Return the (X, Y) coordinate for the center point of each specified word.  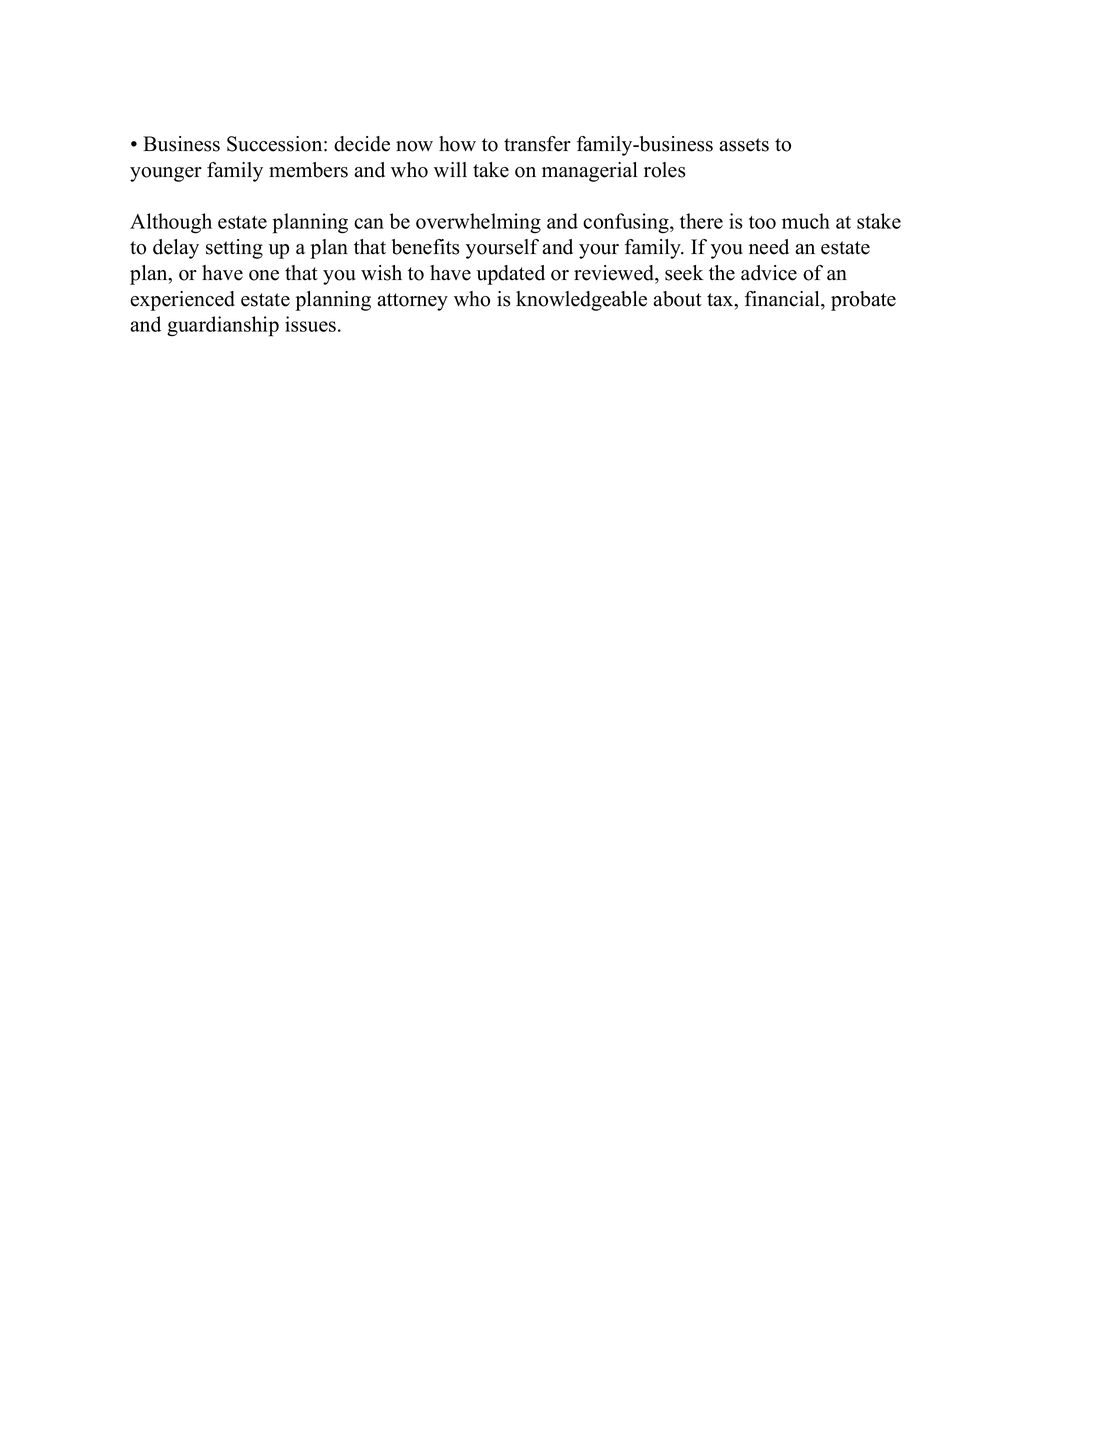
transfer (537, 144)
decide (362, 144)
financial (783, 299)
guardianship (223, 326)
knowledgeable (581, 301)
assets (744, 145)
